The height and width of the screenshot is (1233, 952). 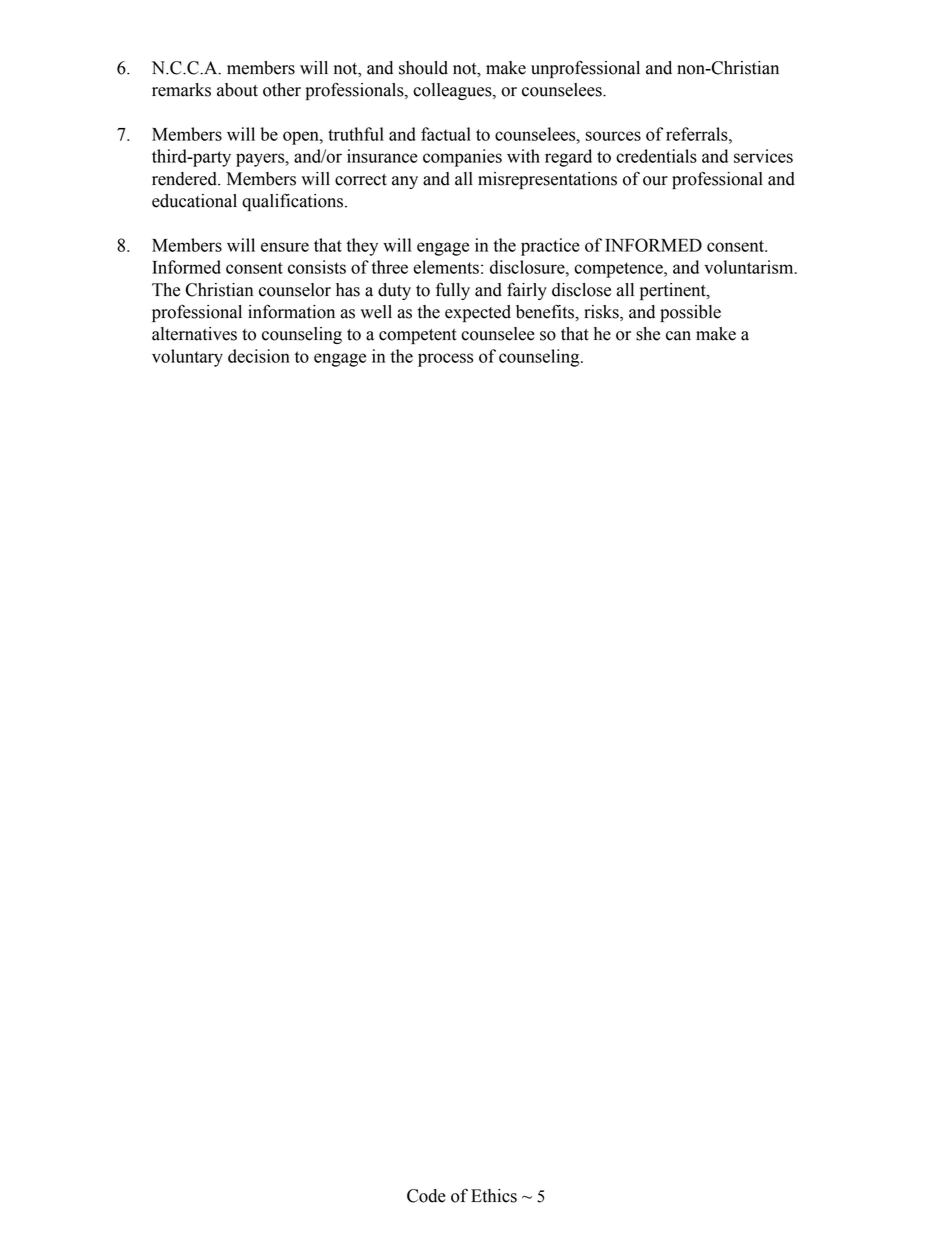 I want to click on Ethics, so click(x=494, y=1196).
